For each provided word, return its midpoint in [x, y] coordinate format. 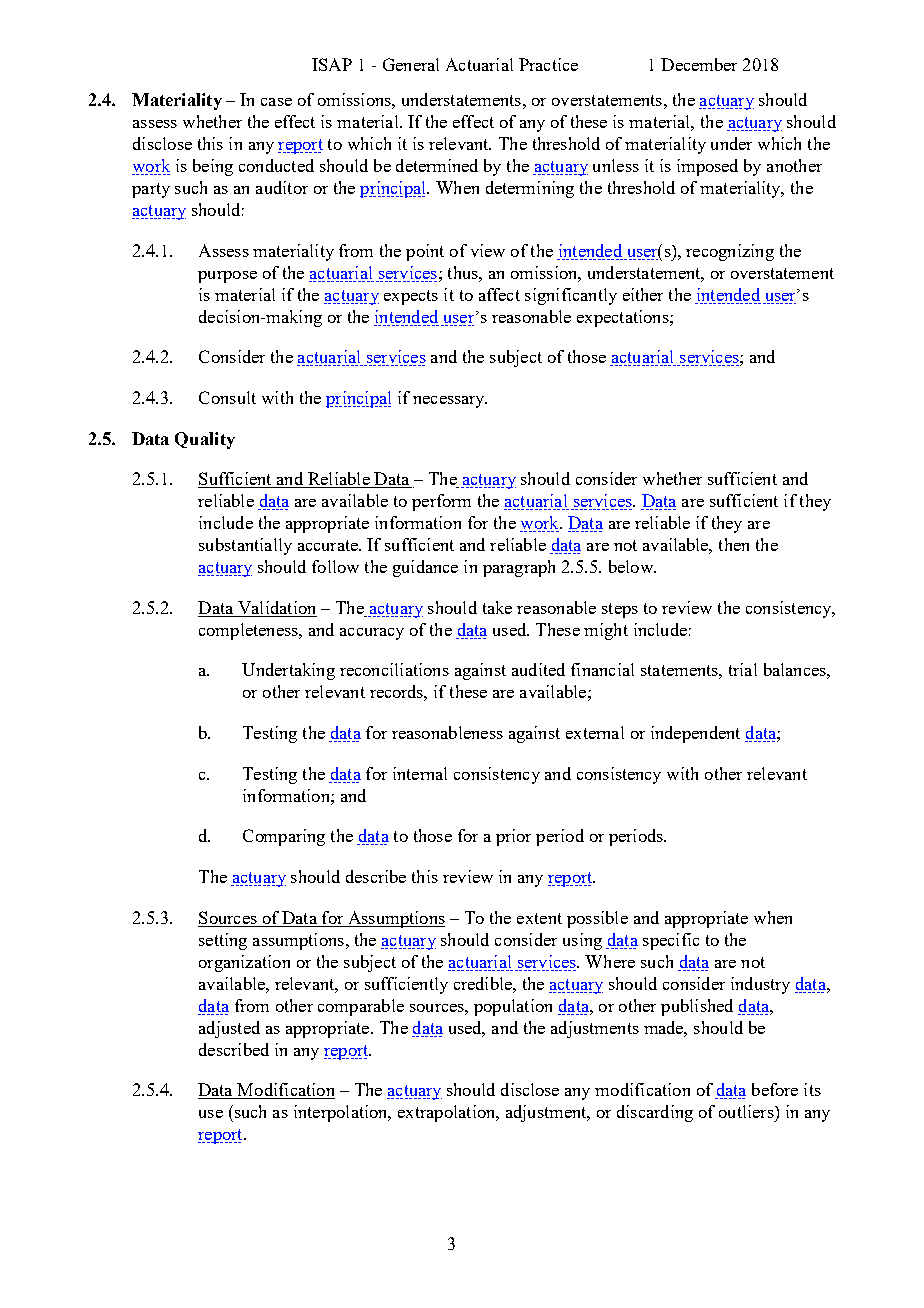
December [699, 64]
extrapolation [448, 1113]
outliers [747, 1111]
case [276, 102]
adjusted [229, 1029]
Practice [548, 64]
